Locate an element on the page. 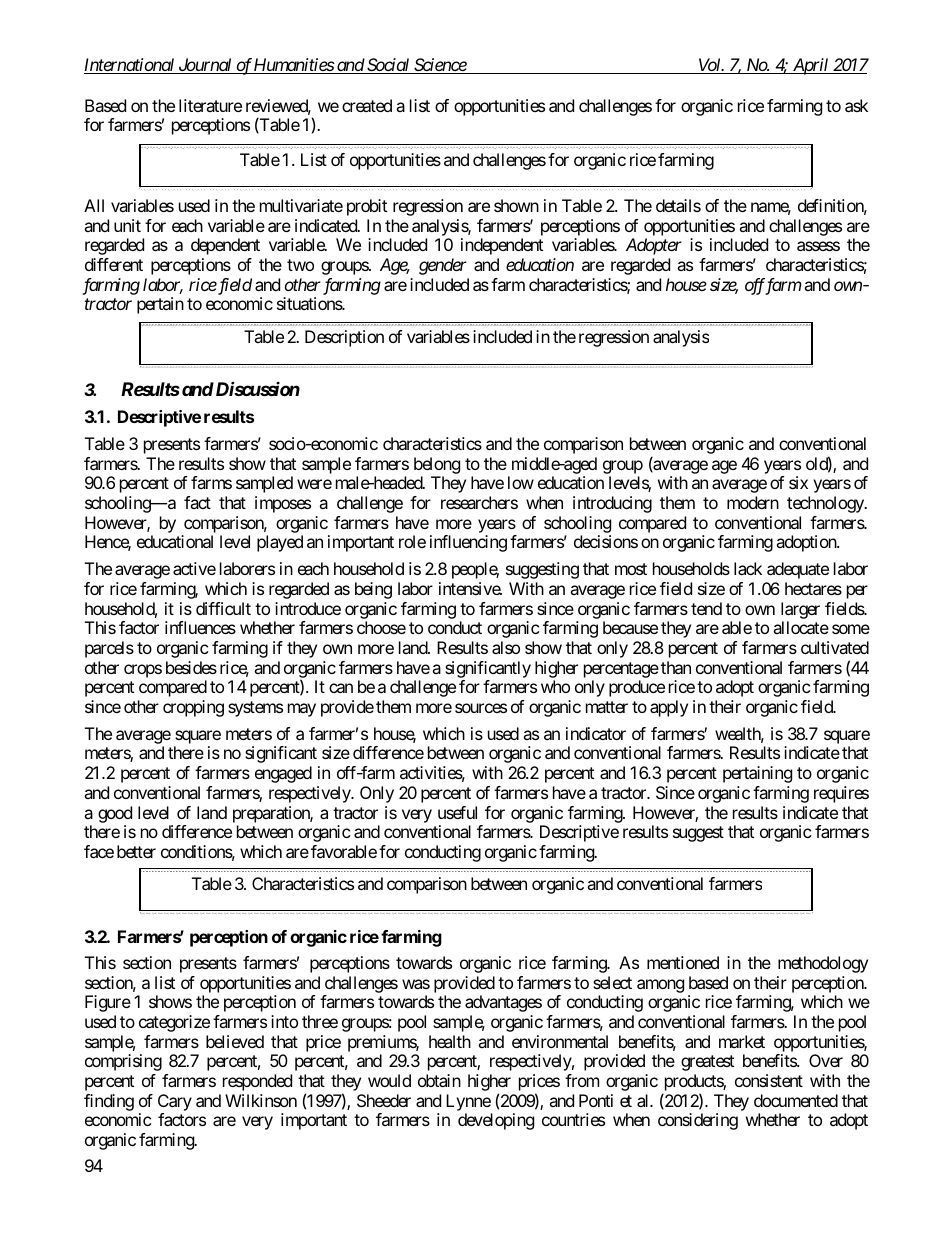  literature is located at coordinates (210, 105).
